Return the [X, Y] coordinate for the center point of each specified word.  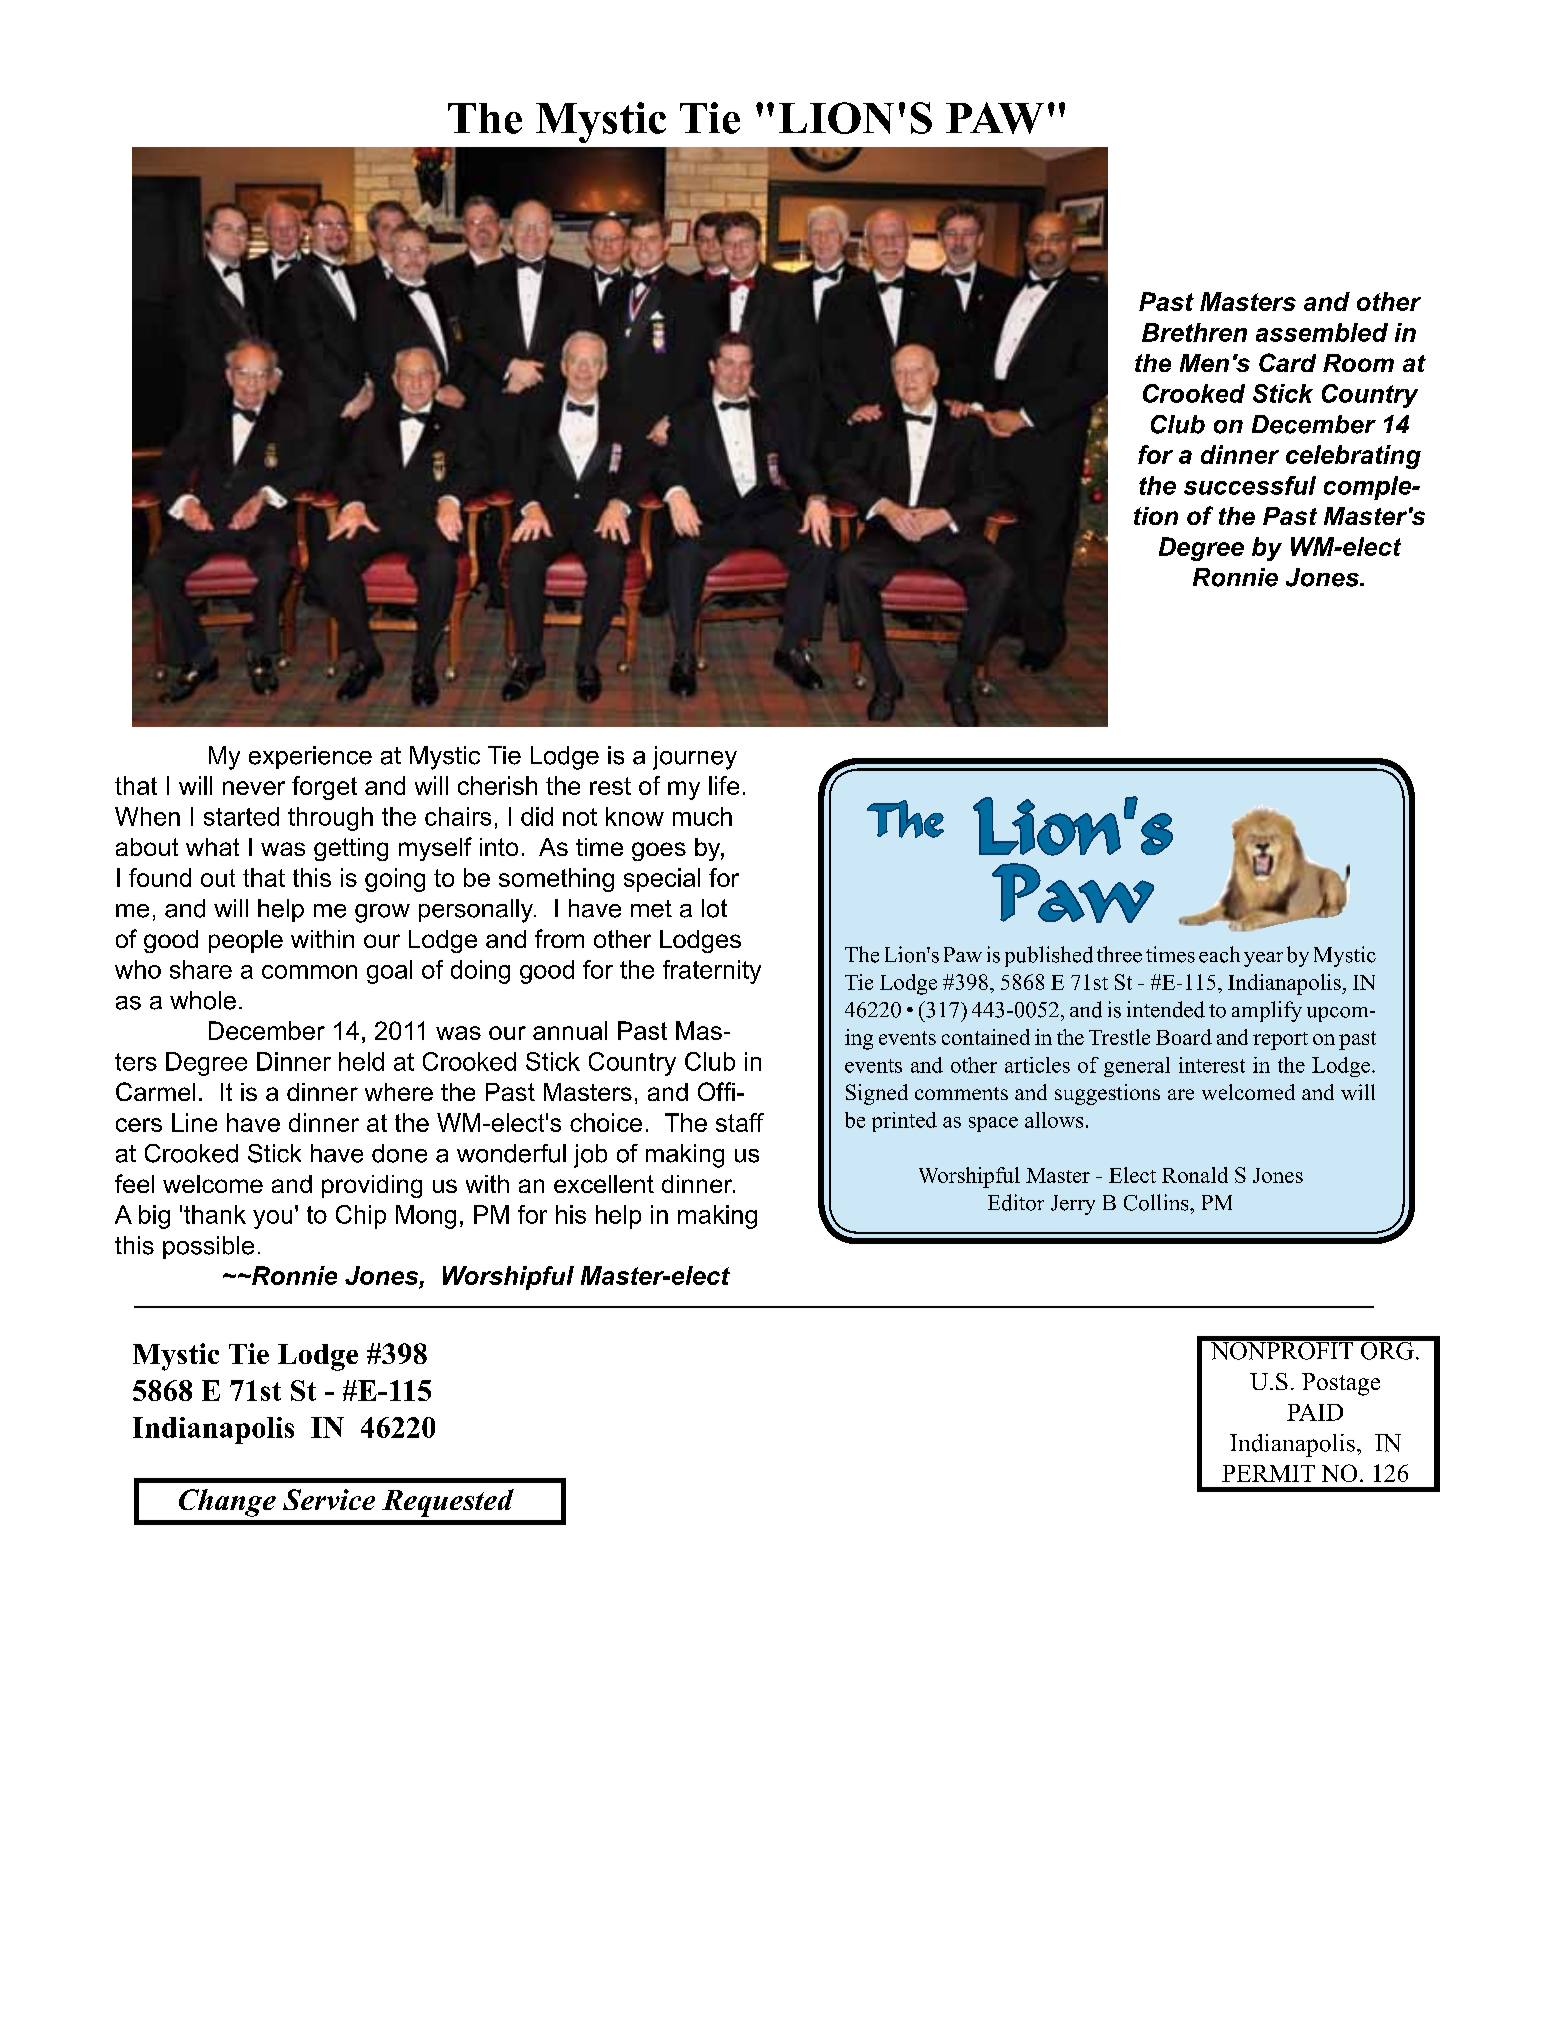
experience [310, 757]
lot [714, 908]
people [246, 941]
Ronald [1195, 1175]
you [272, 1219]
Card [1287, 362]
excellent [604, 1184]
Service [329, 1499]
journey [695, 758]
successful [1250, 485]
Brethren [1194, 332]
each [1219, 954]
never [254, 788]
